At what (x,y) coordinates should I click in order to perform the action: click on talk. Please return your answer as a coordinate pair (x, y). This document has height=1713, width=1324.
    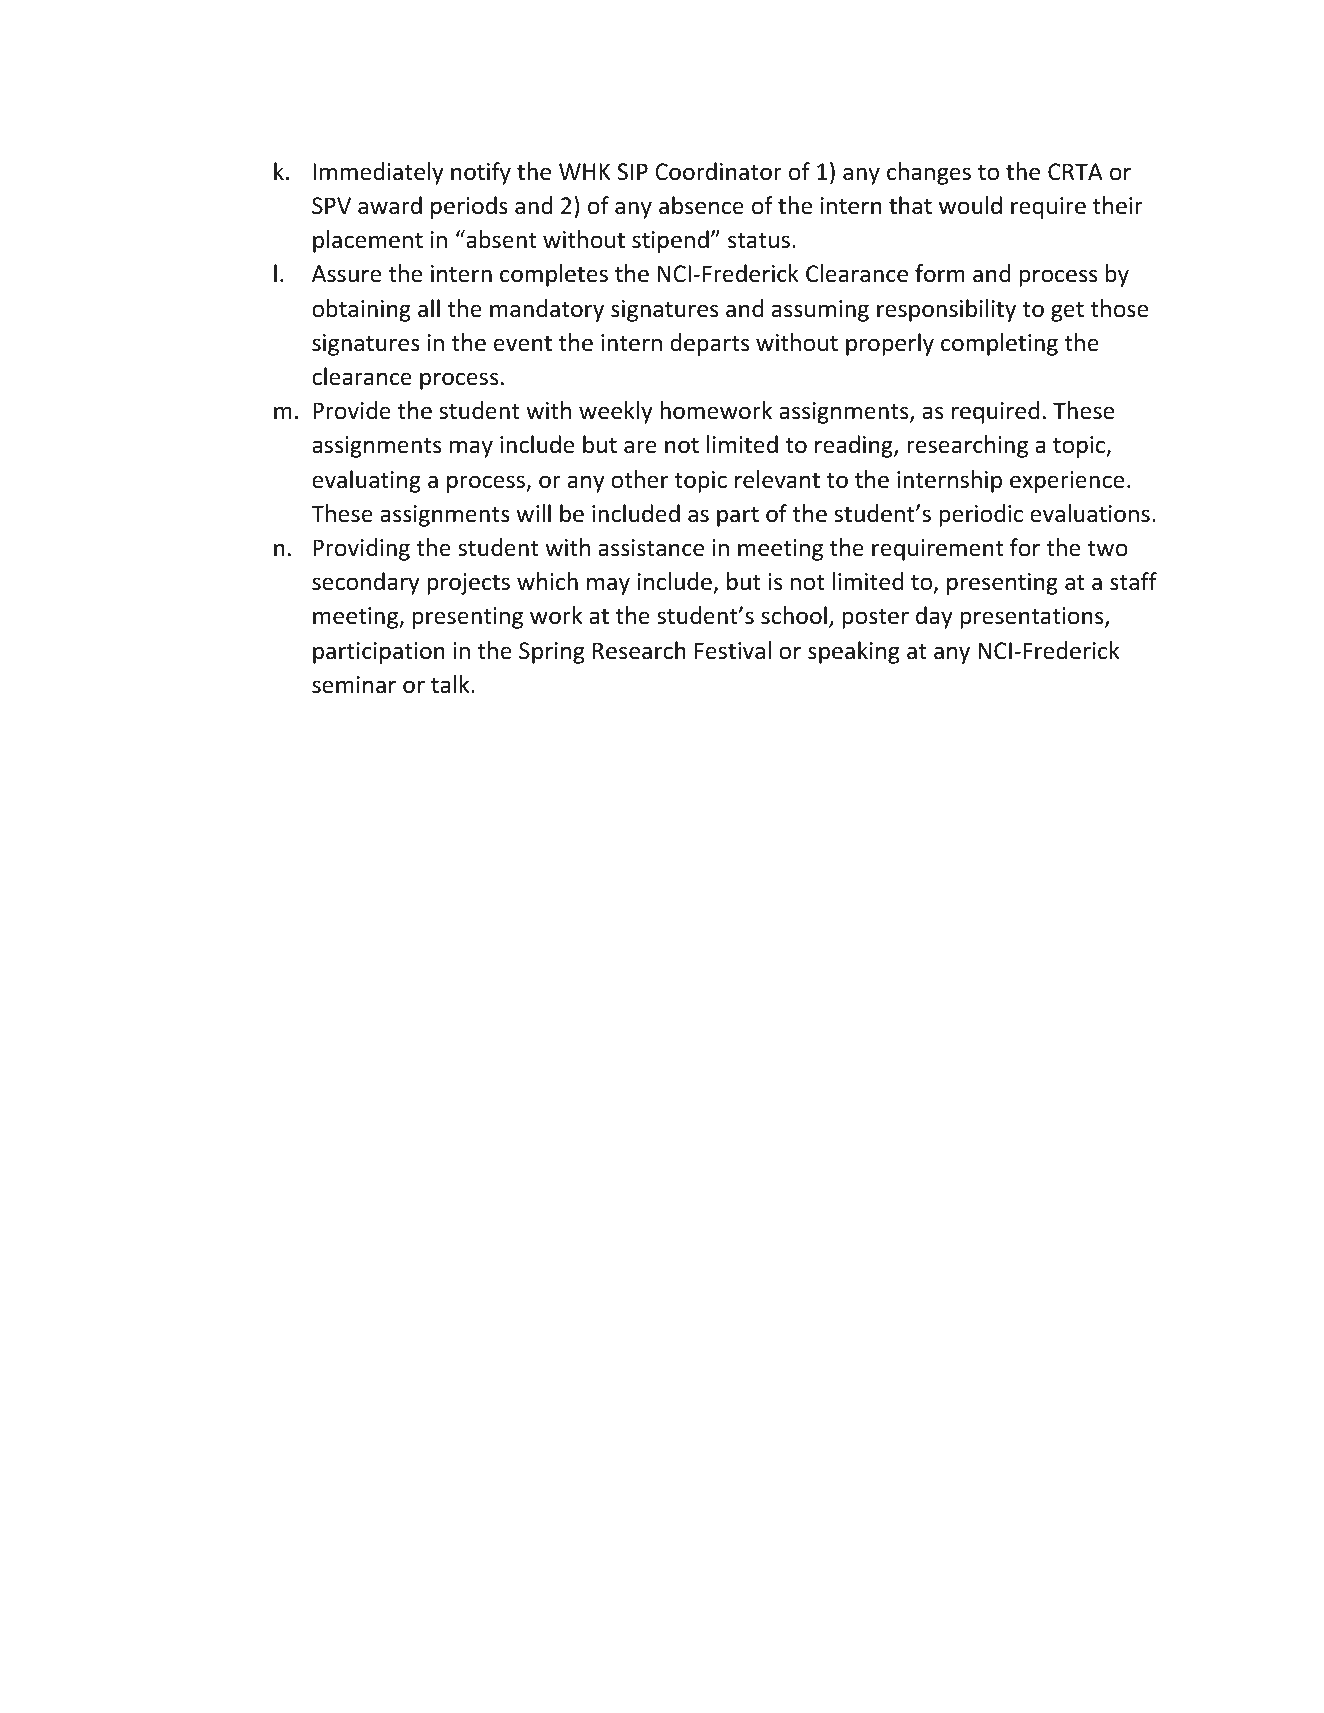
    Looking at the image, I should click on (451, 684).
